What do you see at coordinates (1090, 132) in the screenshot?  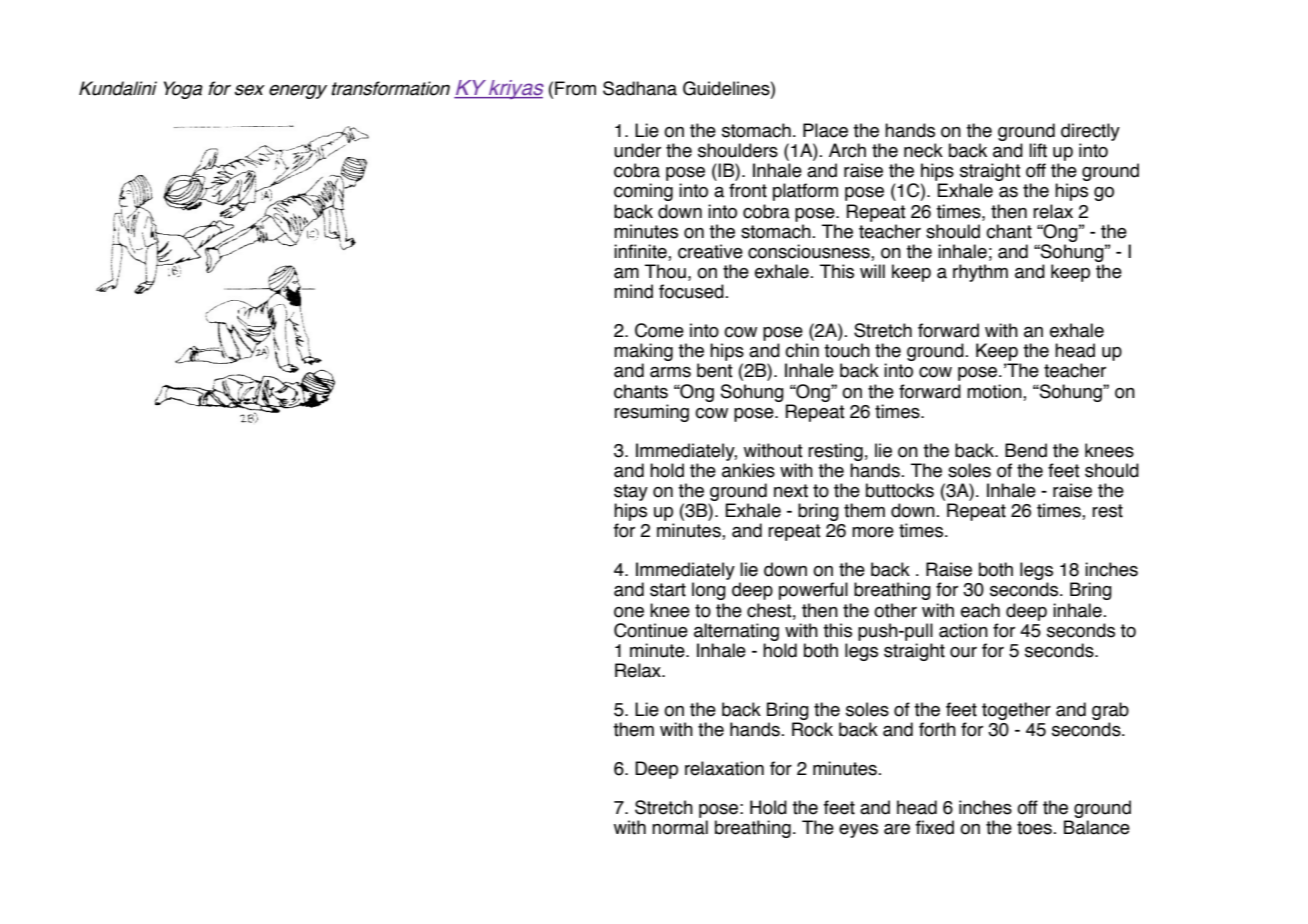 I see `directly` at bounding box center [1090, 132].
